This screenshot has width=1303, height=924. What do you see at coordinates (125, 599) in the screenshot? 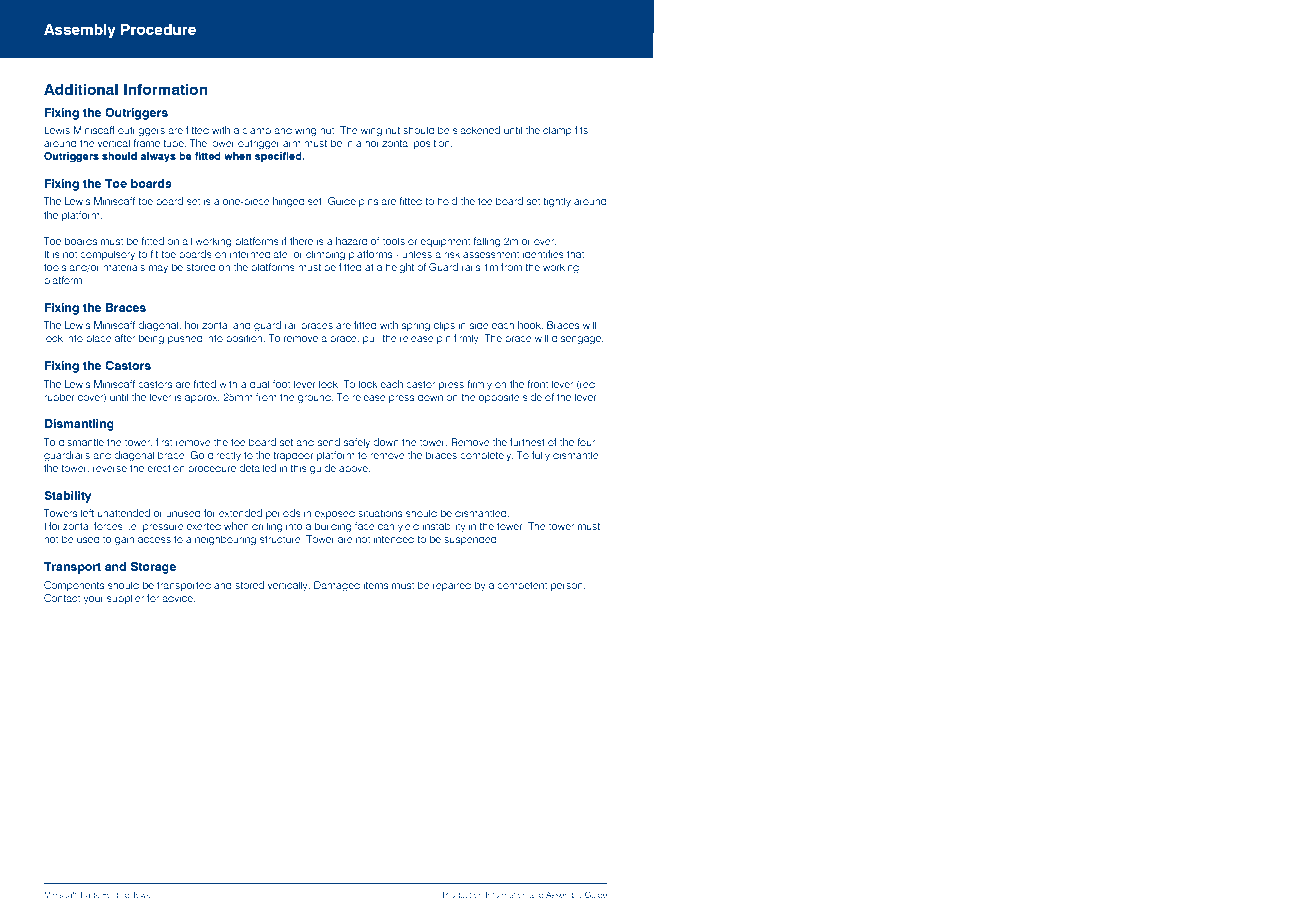
I see `supplier` at bounding box center [125, 599].
